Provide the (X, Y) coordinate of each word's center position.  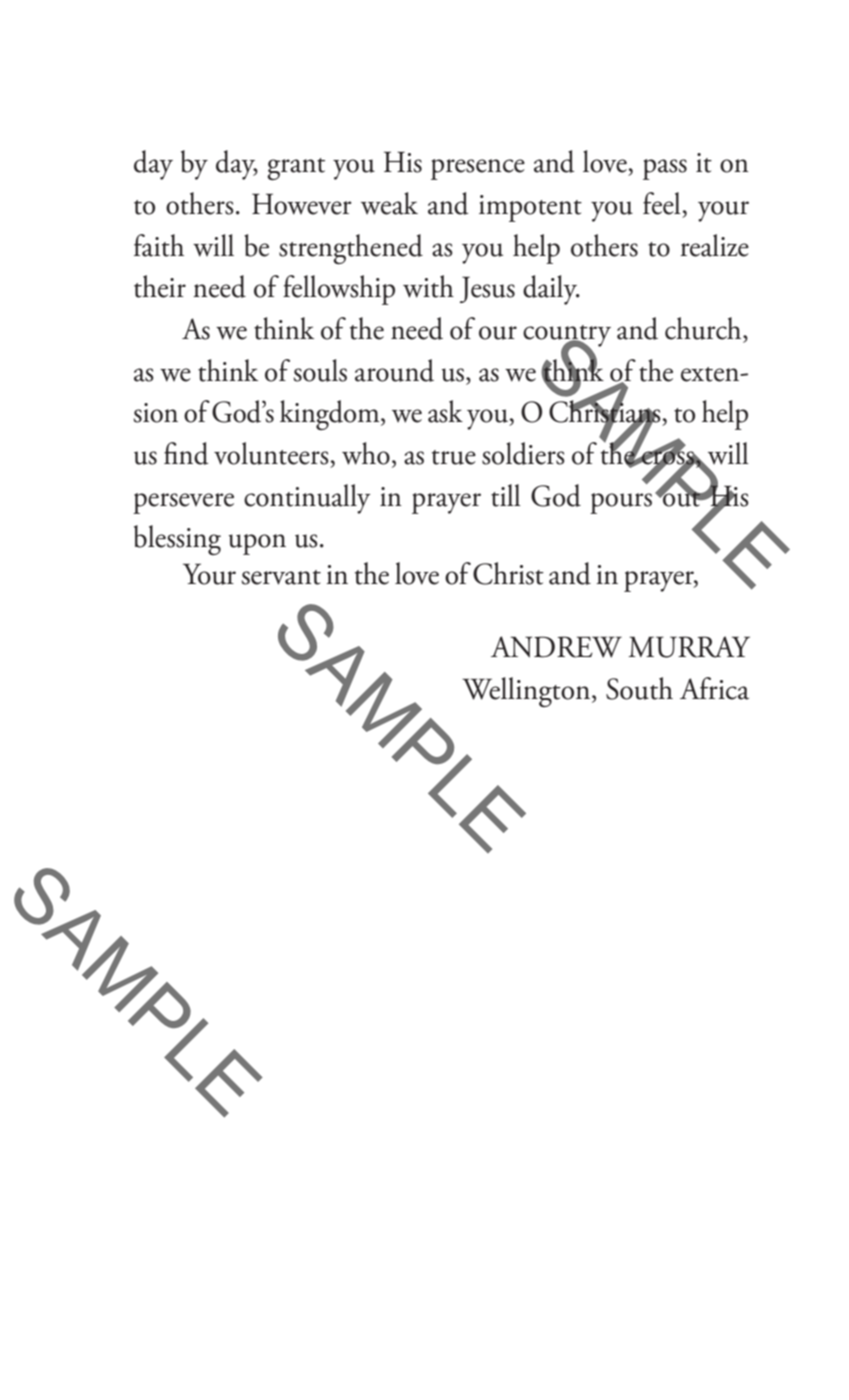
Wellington (527, 692)
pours (621, 503)
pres (453, 169)
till (506, 495)
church (704, 328)
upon (257, 544)
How (280, 204)
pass (665, 169)
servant (281, 577)
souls (320, 370)
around (394, 370)
